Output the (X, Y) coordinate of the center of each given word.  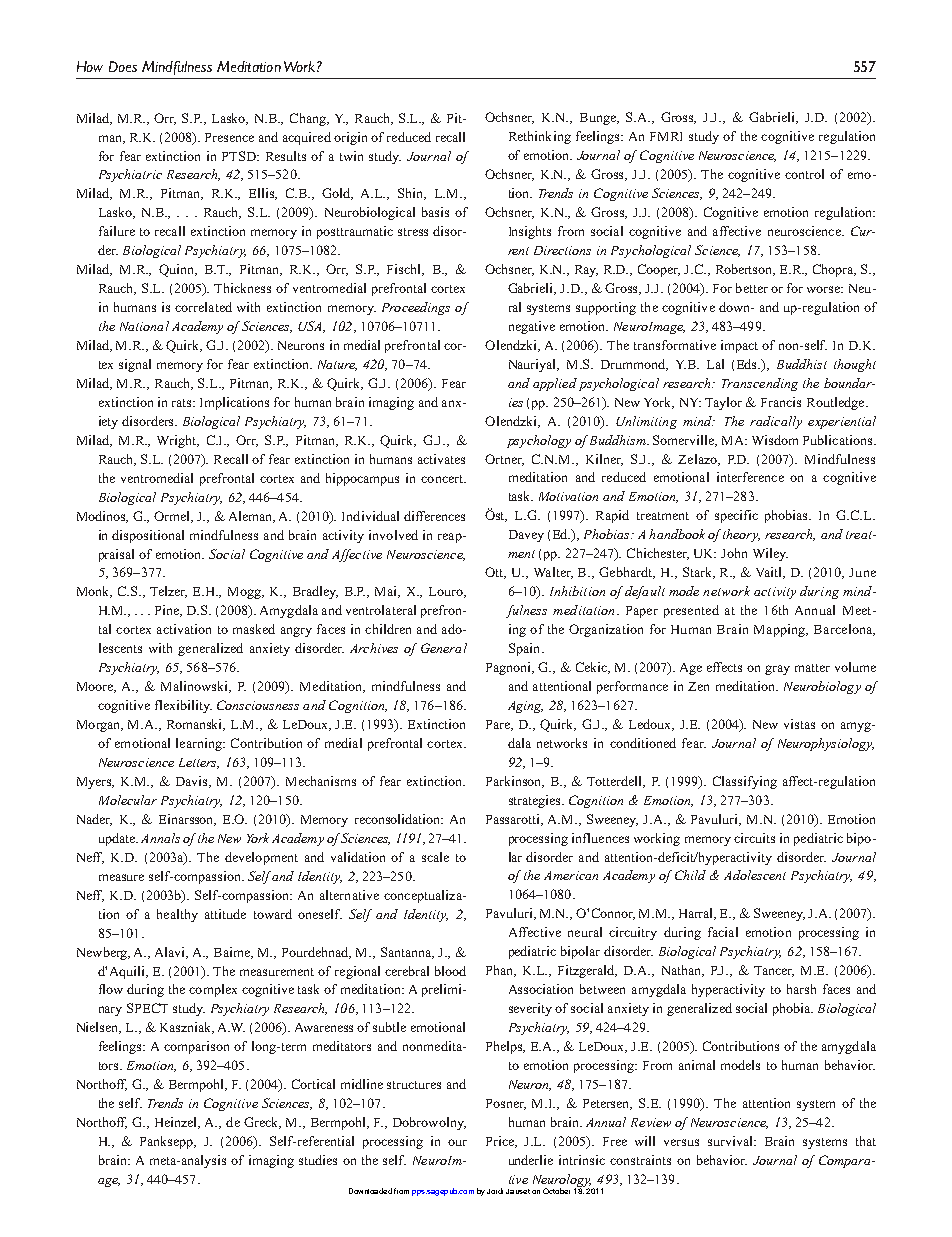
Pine (168, 611)
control (804, 174)
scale (435, 857)
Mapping (781, 630)
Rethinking (540, 137)
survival (731, 1141)
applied (555, 384)
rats (183, 403)
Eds (748, 364)
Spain (526, 649)
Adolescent (755, 875)
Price (501, 1142)
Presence (229, 137)
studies (318, 1160)
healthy (177, 915)
